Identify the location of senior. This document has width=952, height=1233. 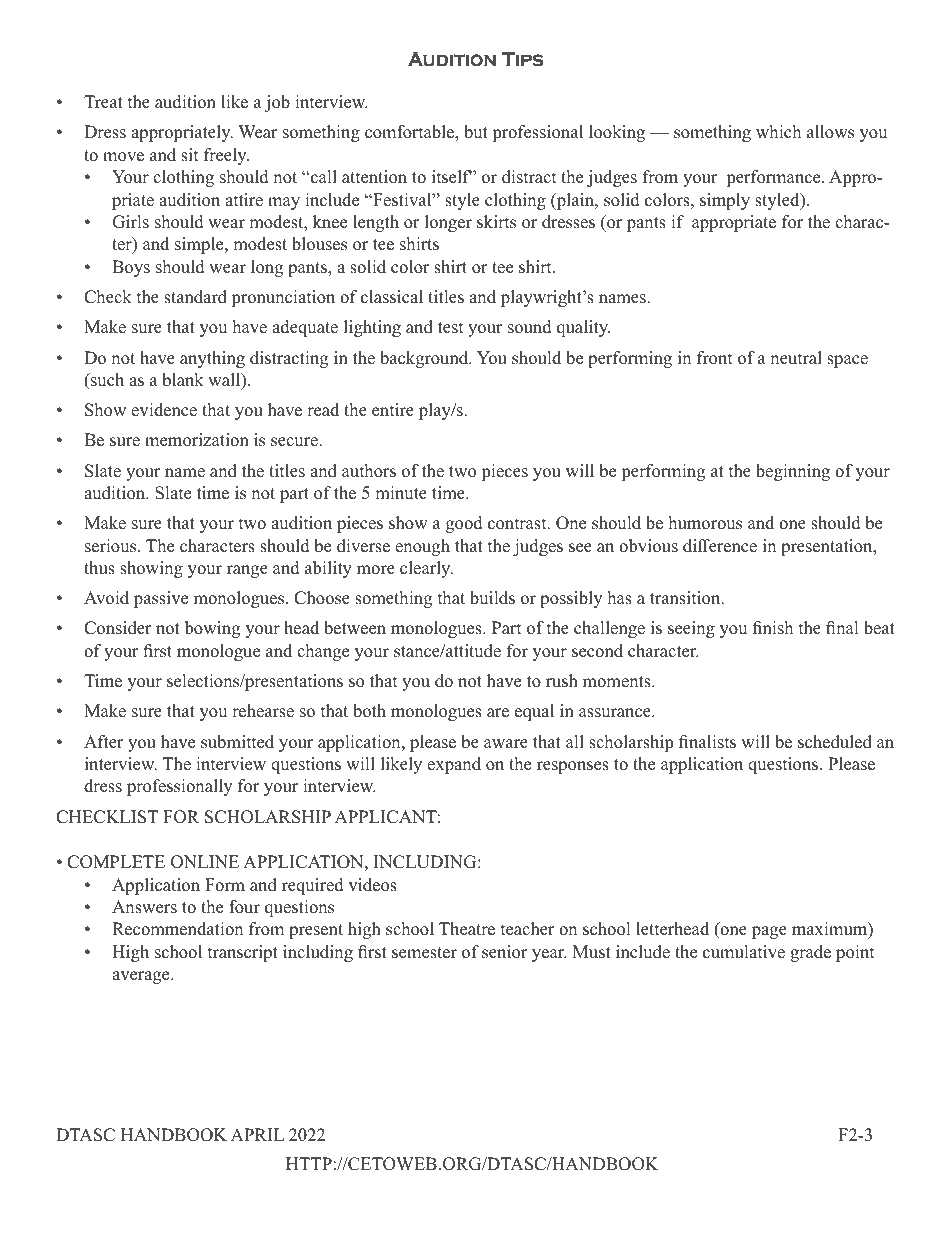
(505, 952).
